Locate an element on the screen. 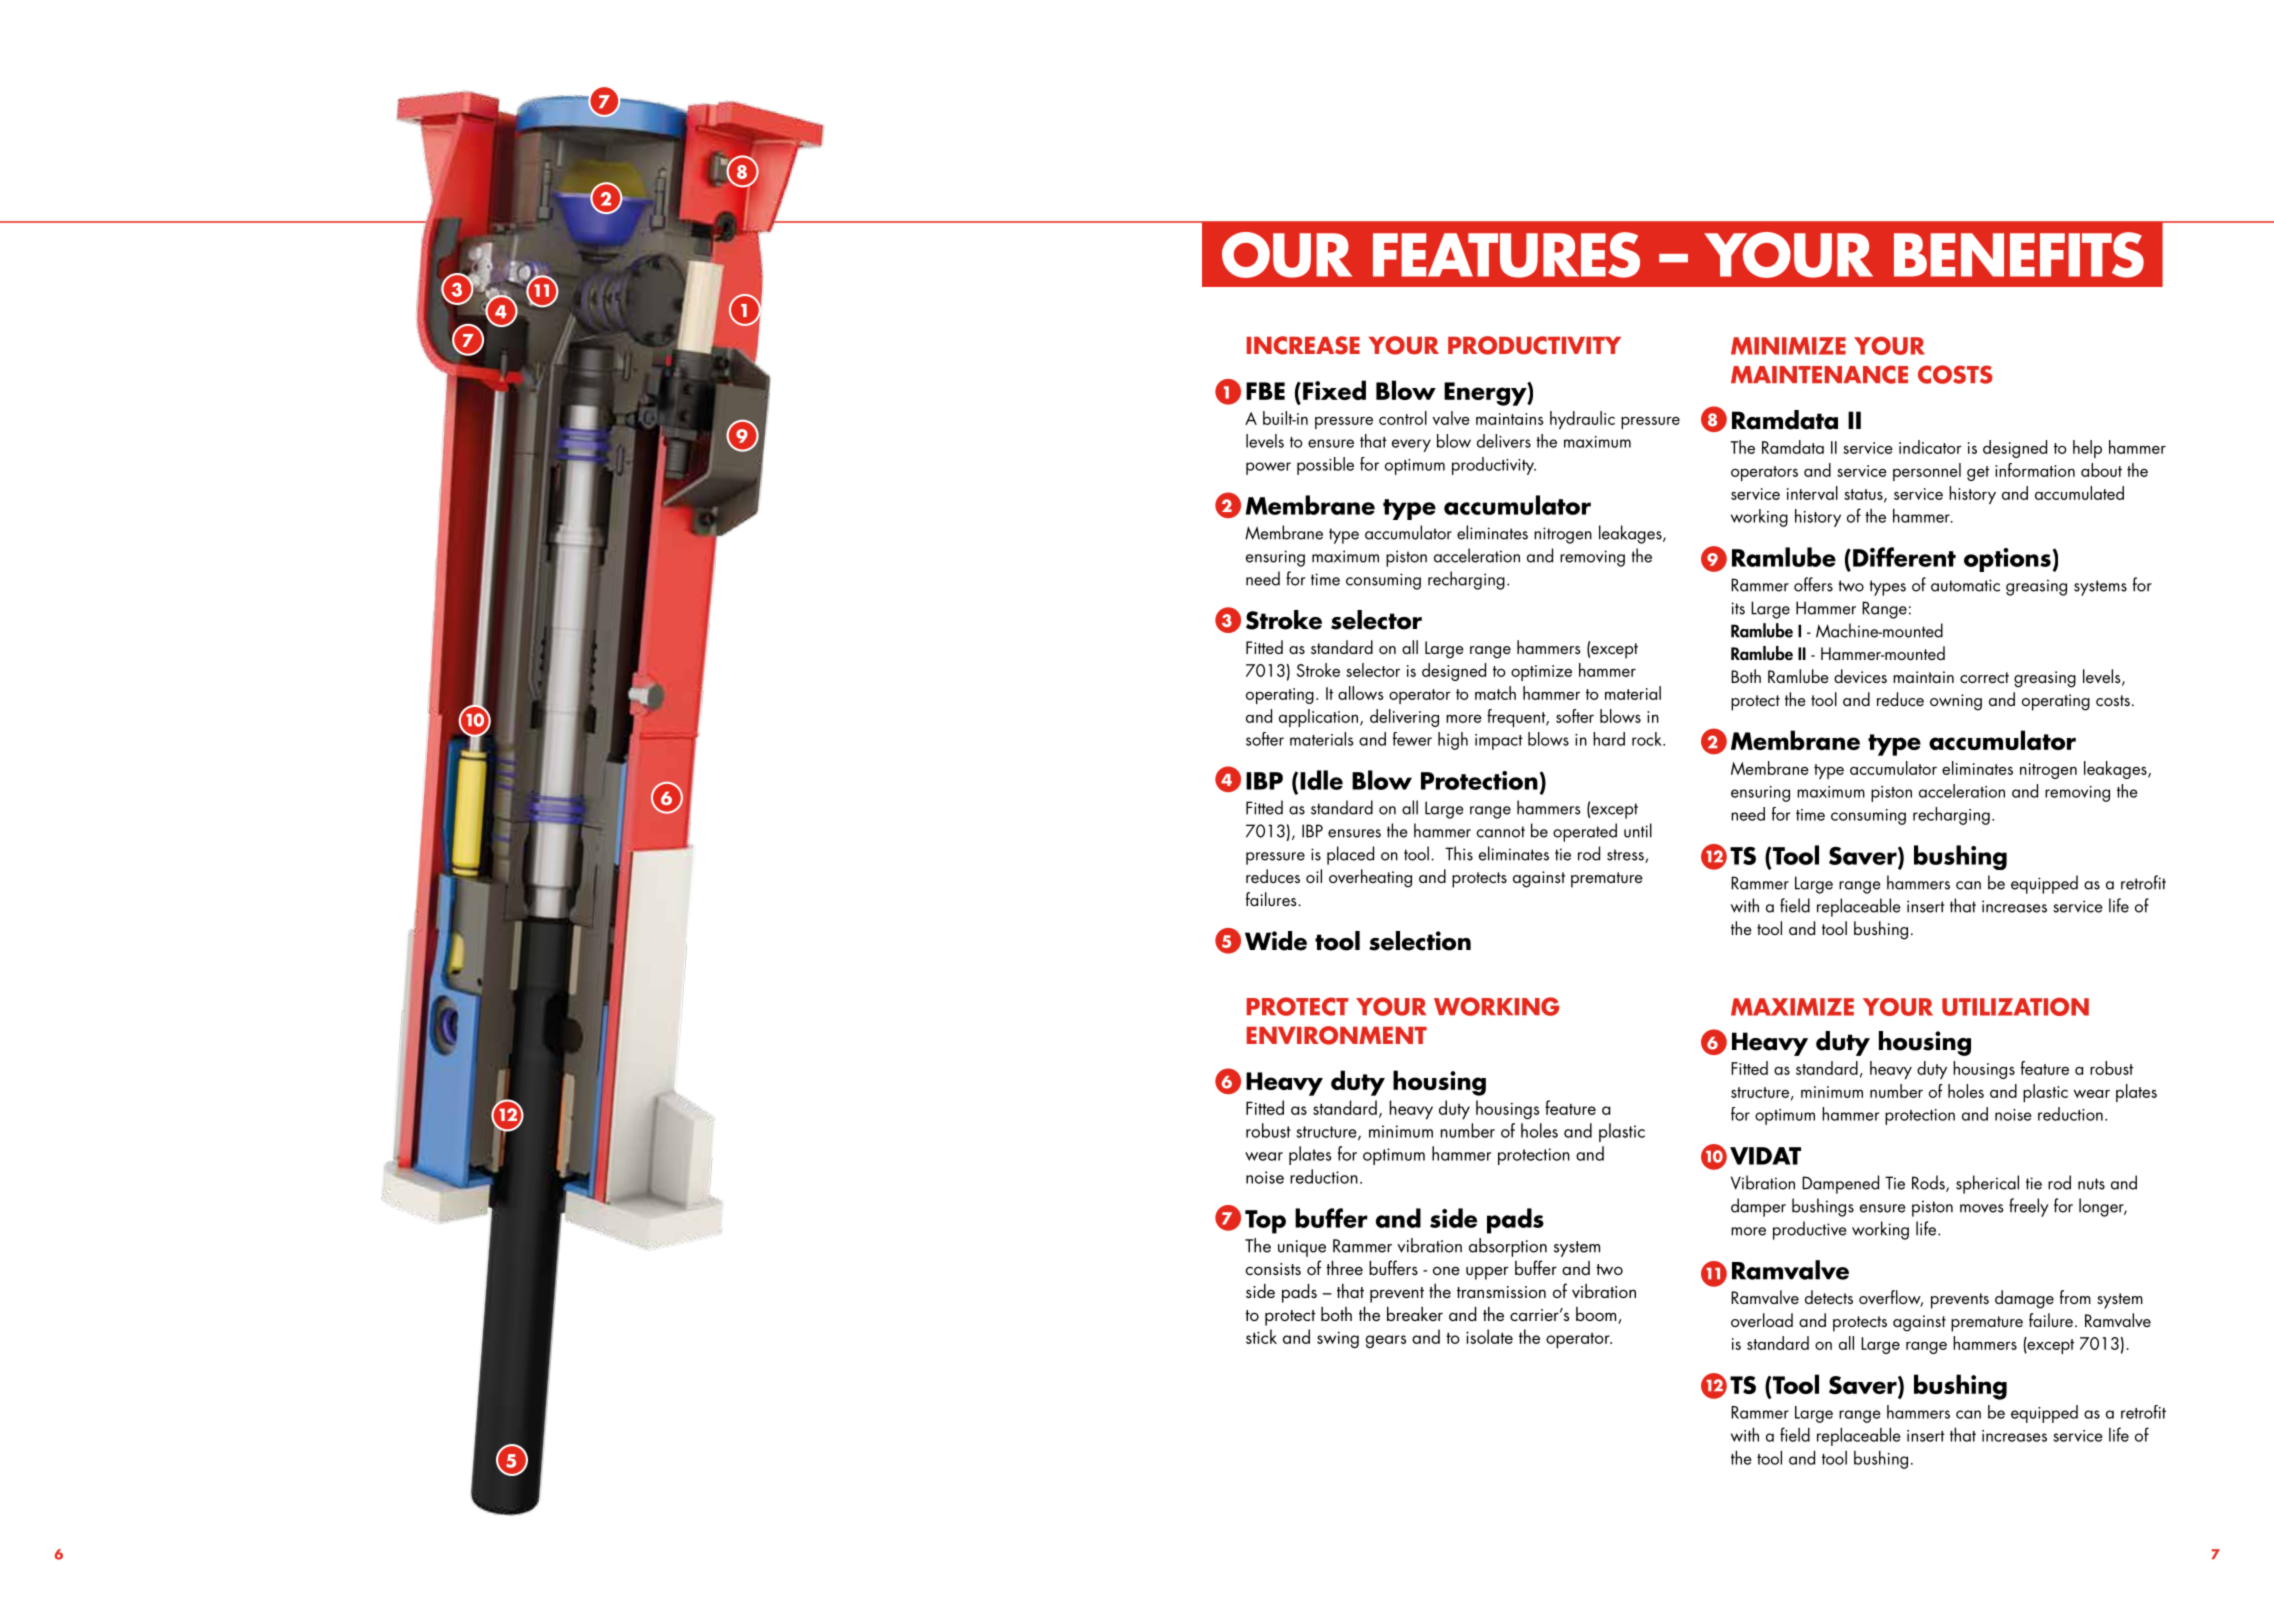  Fixed is located at coordinates (1334, 390).
